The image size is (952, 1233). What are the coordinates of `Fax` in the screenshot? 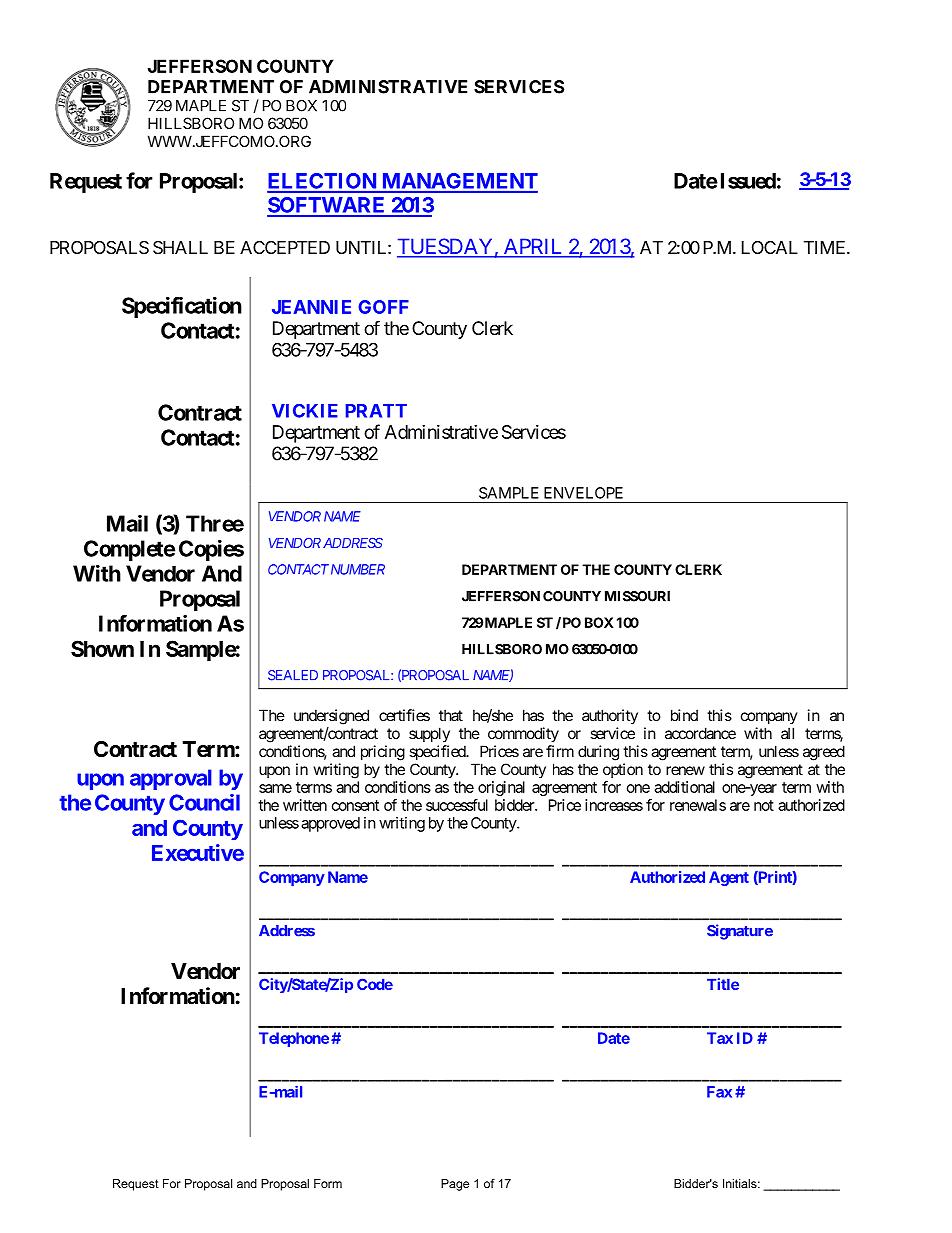 It's located at (719, 1092).
